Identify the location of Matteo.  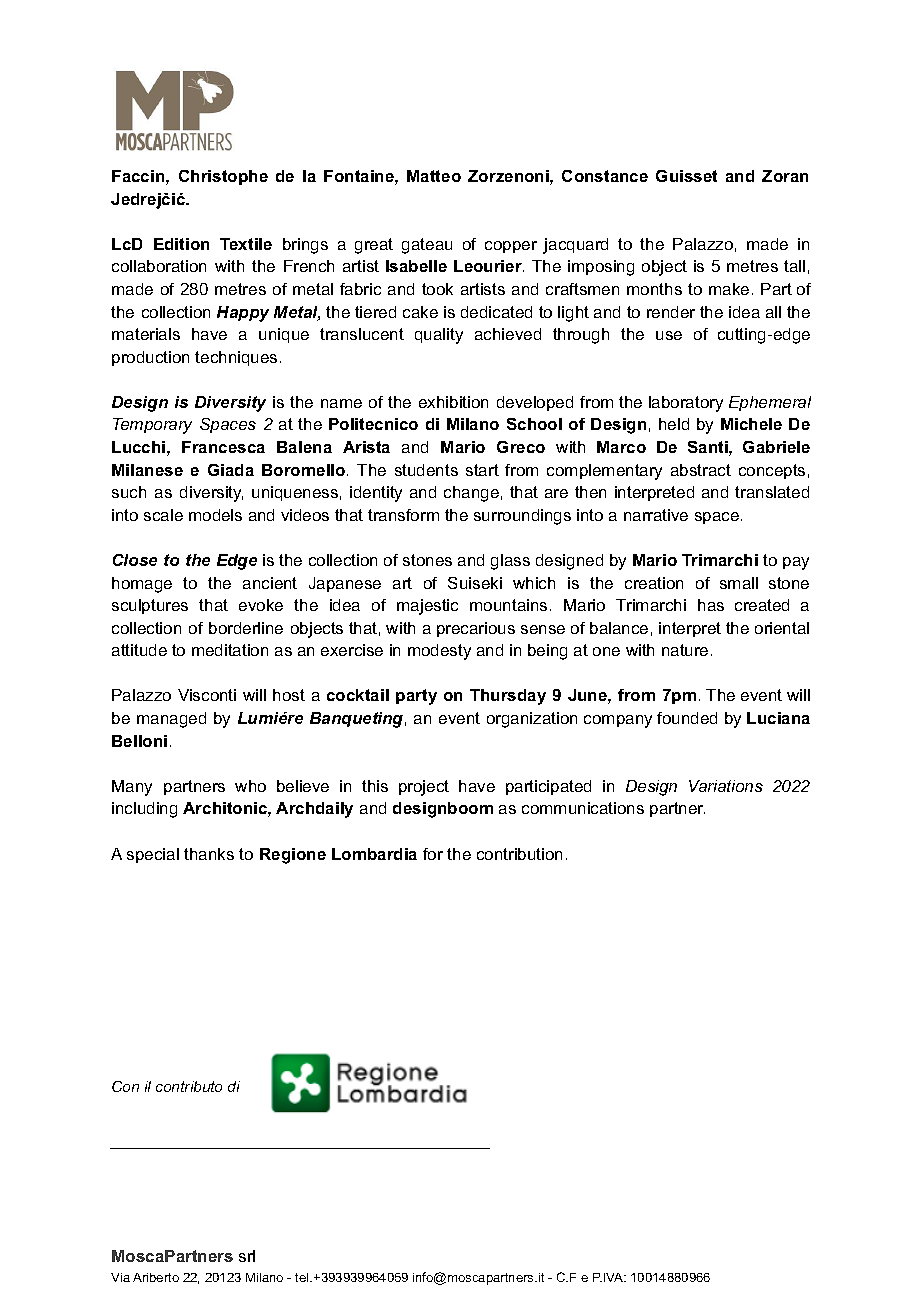
(434, 176).
